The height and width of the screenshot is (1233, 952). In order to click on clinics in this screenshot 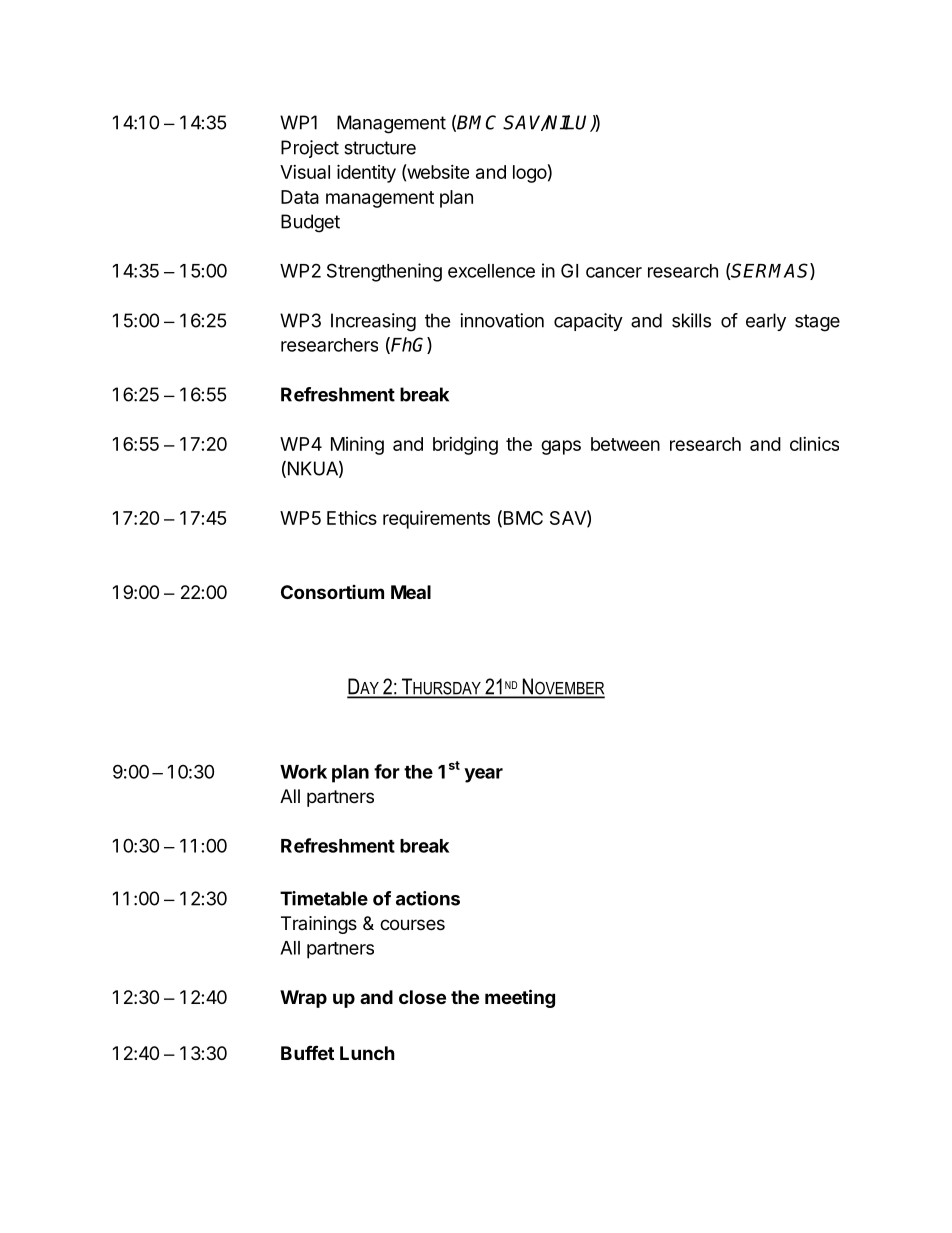, I will do `click(814, 444)`.
